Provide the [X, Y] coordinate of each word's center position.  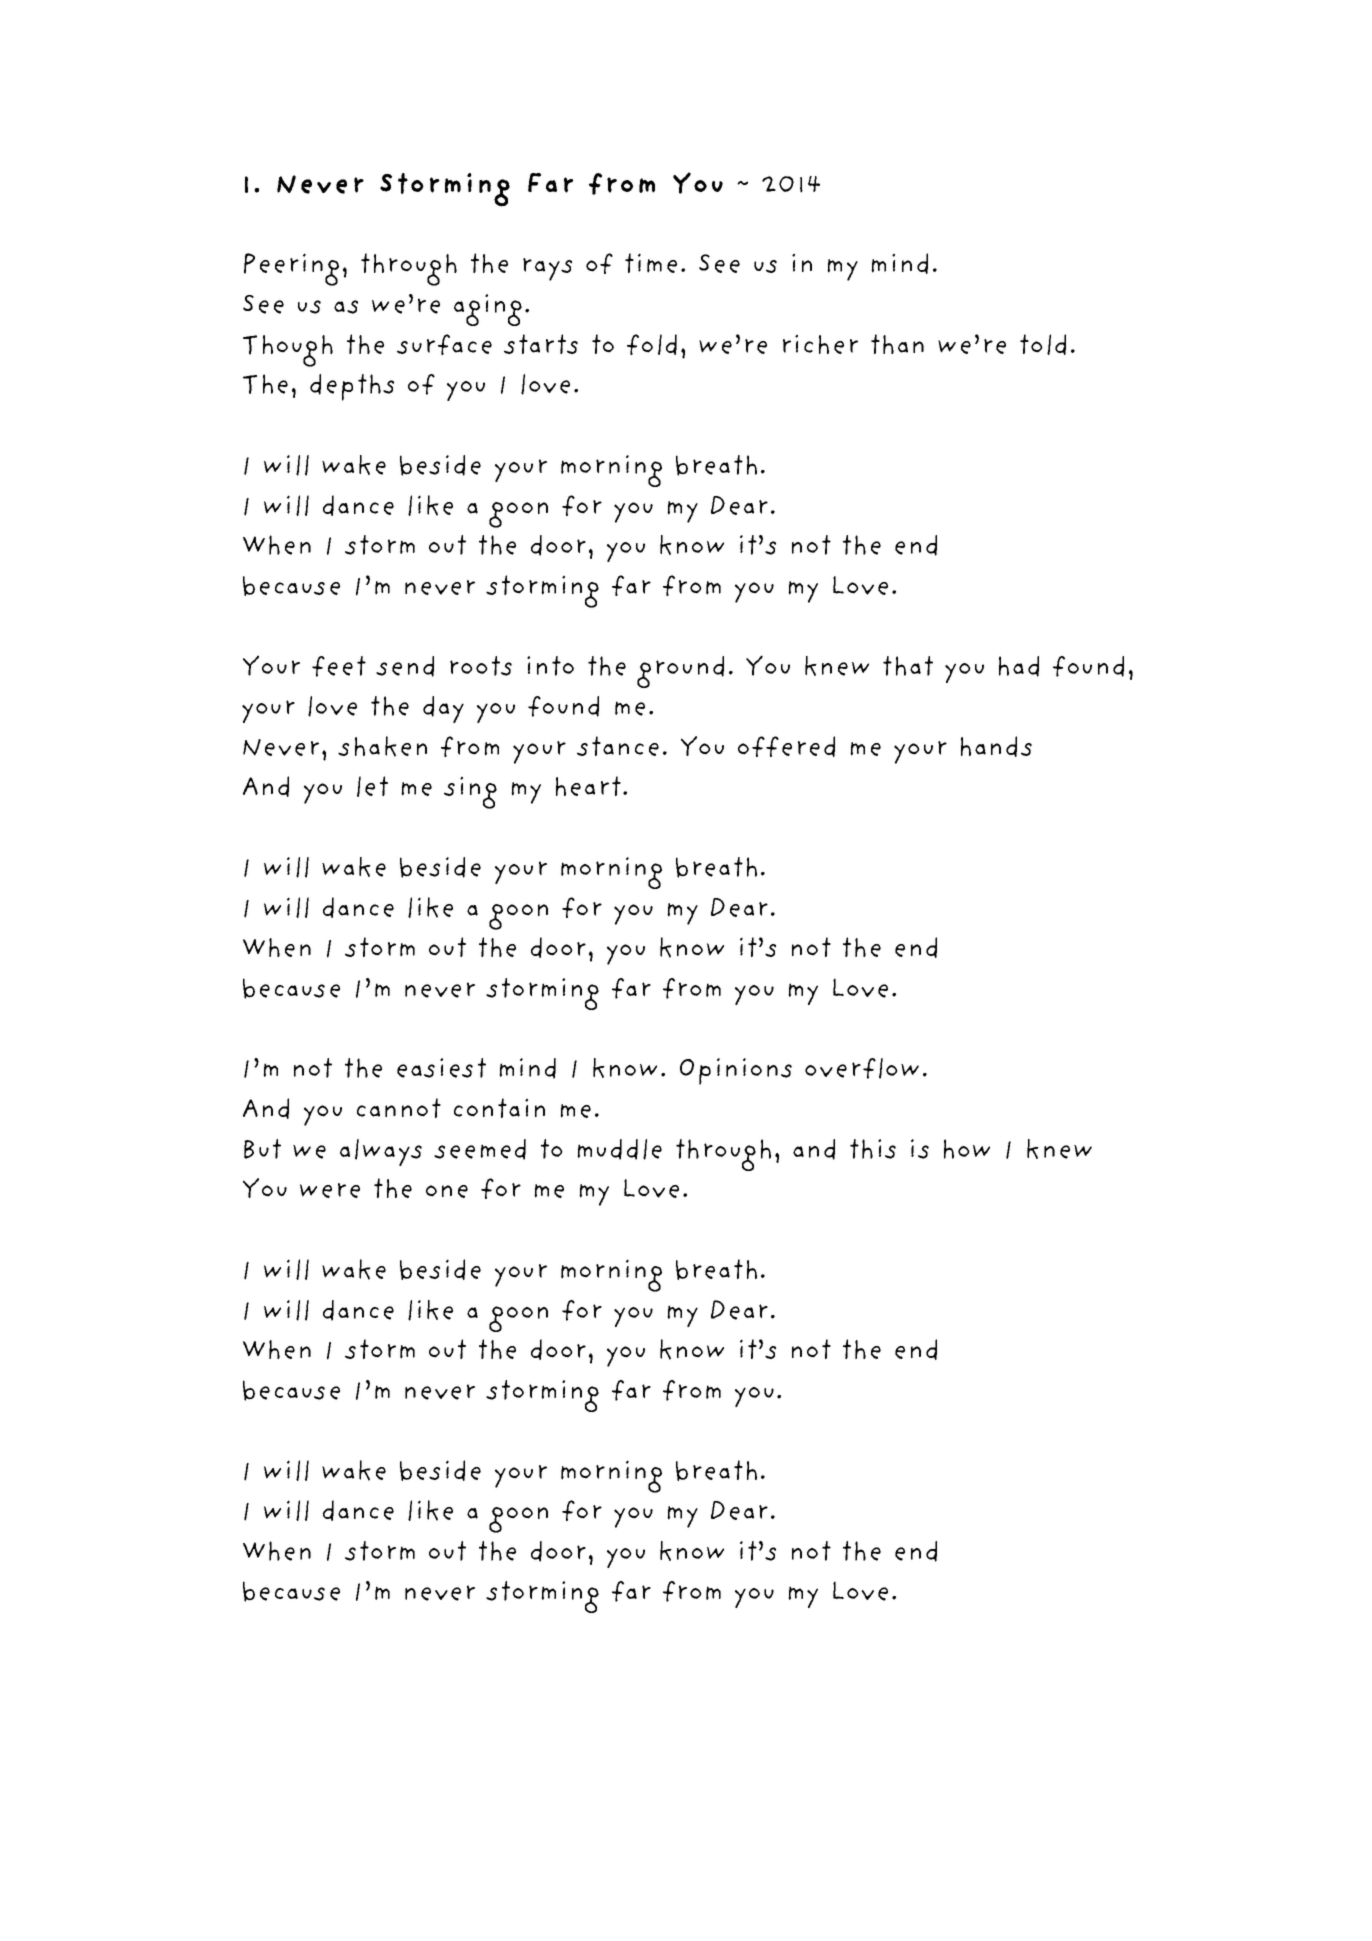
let [372, 786]
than [897, 344]
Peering [291, 269]
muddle [619, 1149]
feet [339, 666]
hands [996, 746]
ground [680, 672]
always [381, 1152]
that [908, 666]
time [651, 263]
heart [588, 786]
